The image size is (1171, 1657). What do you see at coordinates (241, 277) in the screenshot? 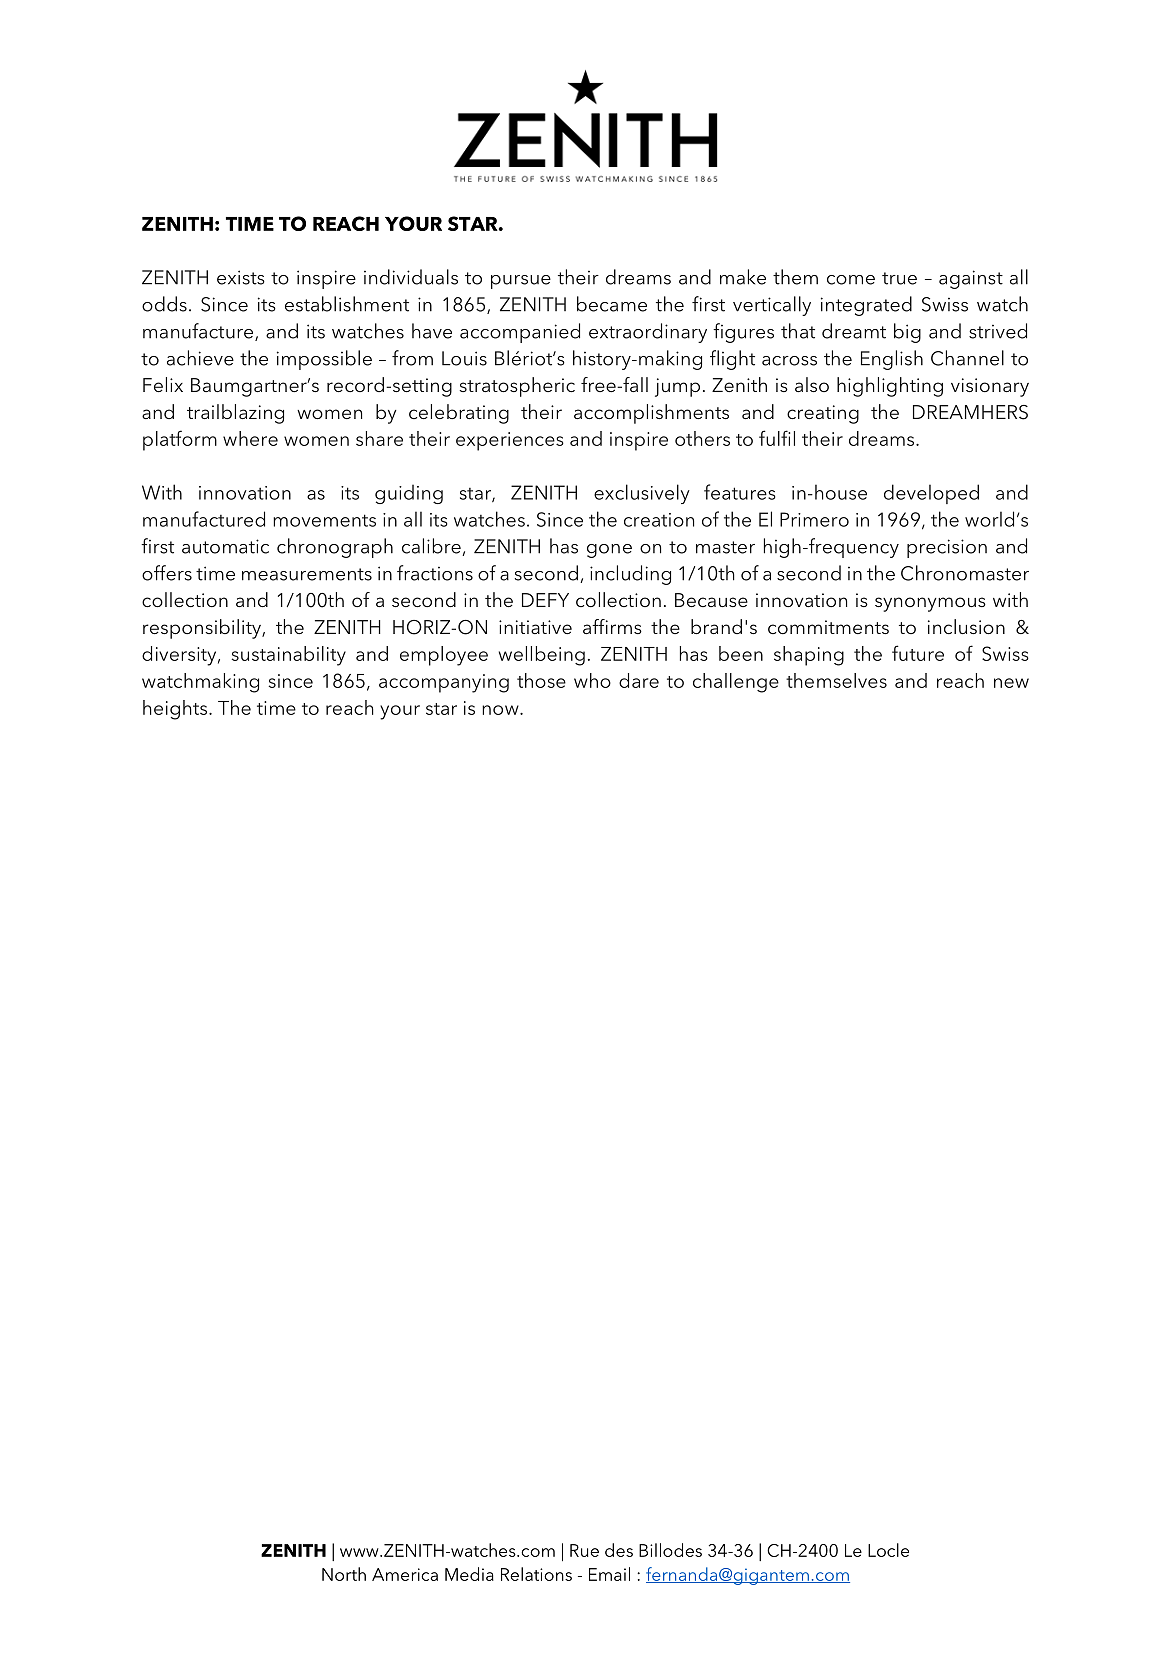
I see `exists` at bounding box center [241, 277].
